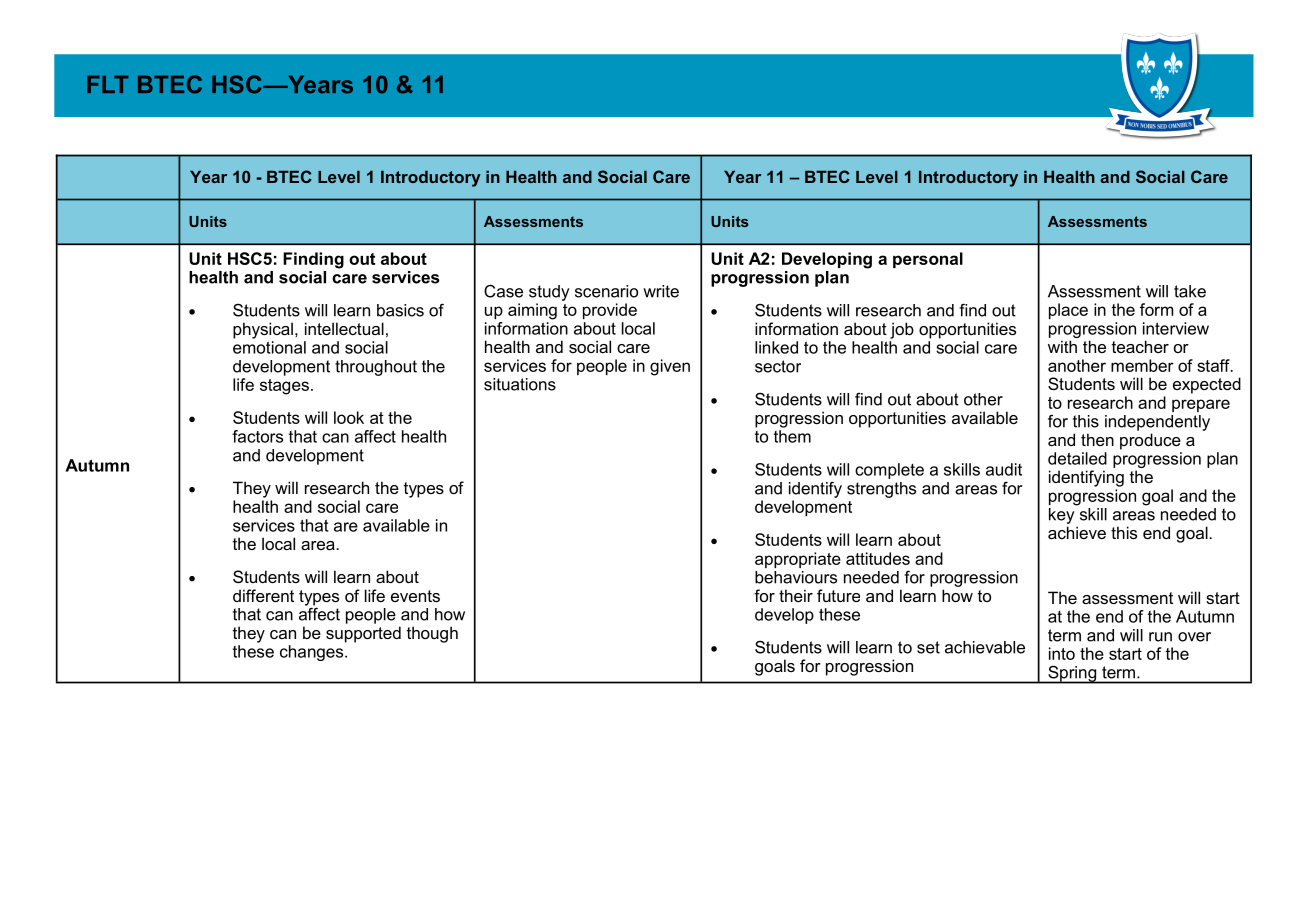 The height and width of the screenshot is (924, 1308). What do you see at coordinates (313, 653) in the screenshot?
I see `changes` at bounding box center [313, 653].
